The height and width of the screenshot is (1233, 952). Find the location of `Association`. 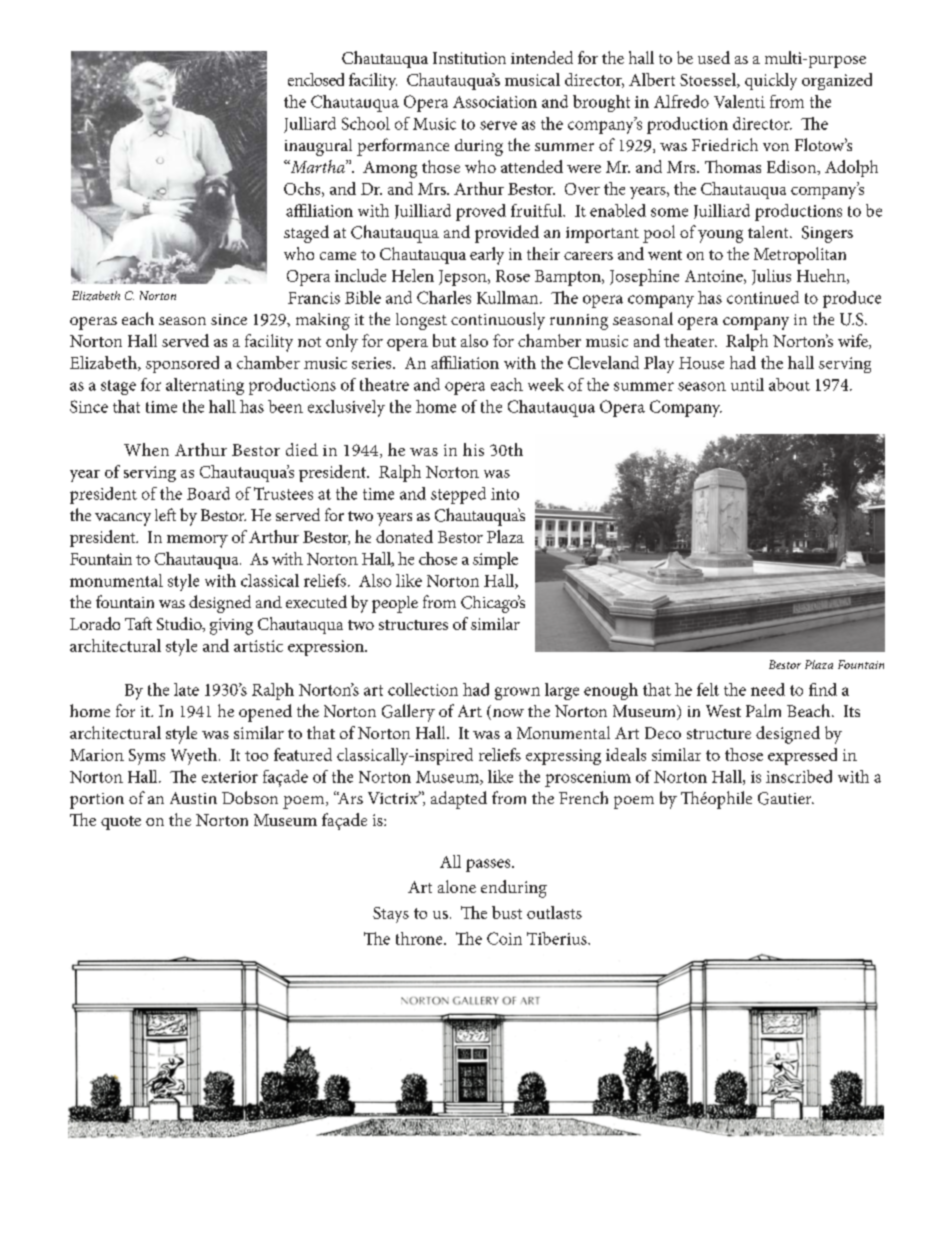

Association is located at coordinates (495, 102).
